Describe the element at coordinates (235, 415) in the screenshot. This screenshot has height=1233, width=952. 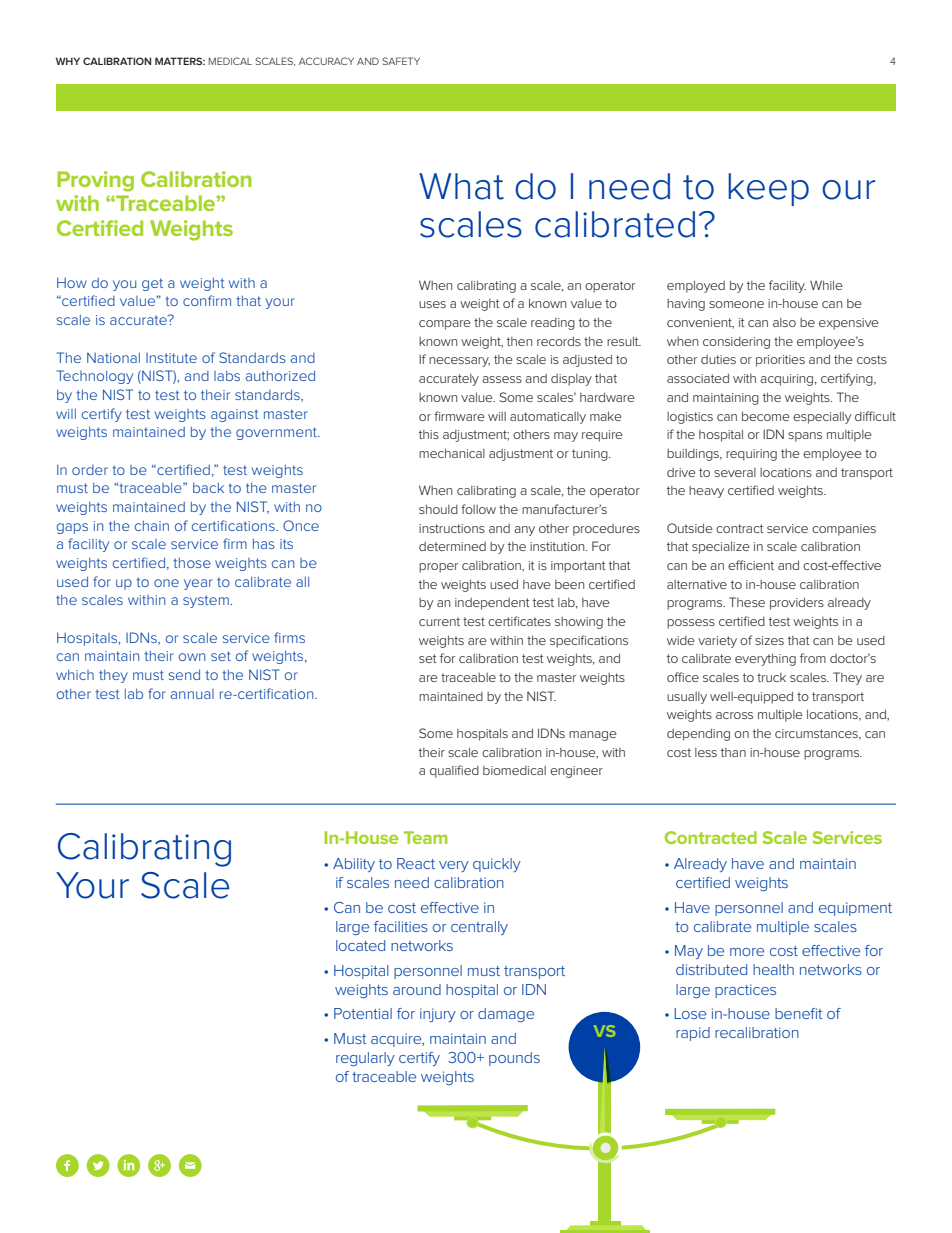
I see `against` at that location.
